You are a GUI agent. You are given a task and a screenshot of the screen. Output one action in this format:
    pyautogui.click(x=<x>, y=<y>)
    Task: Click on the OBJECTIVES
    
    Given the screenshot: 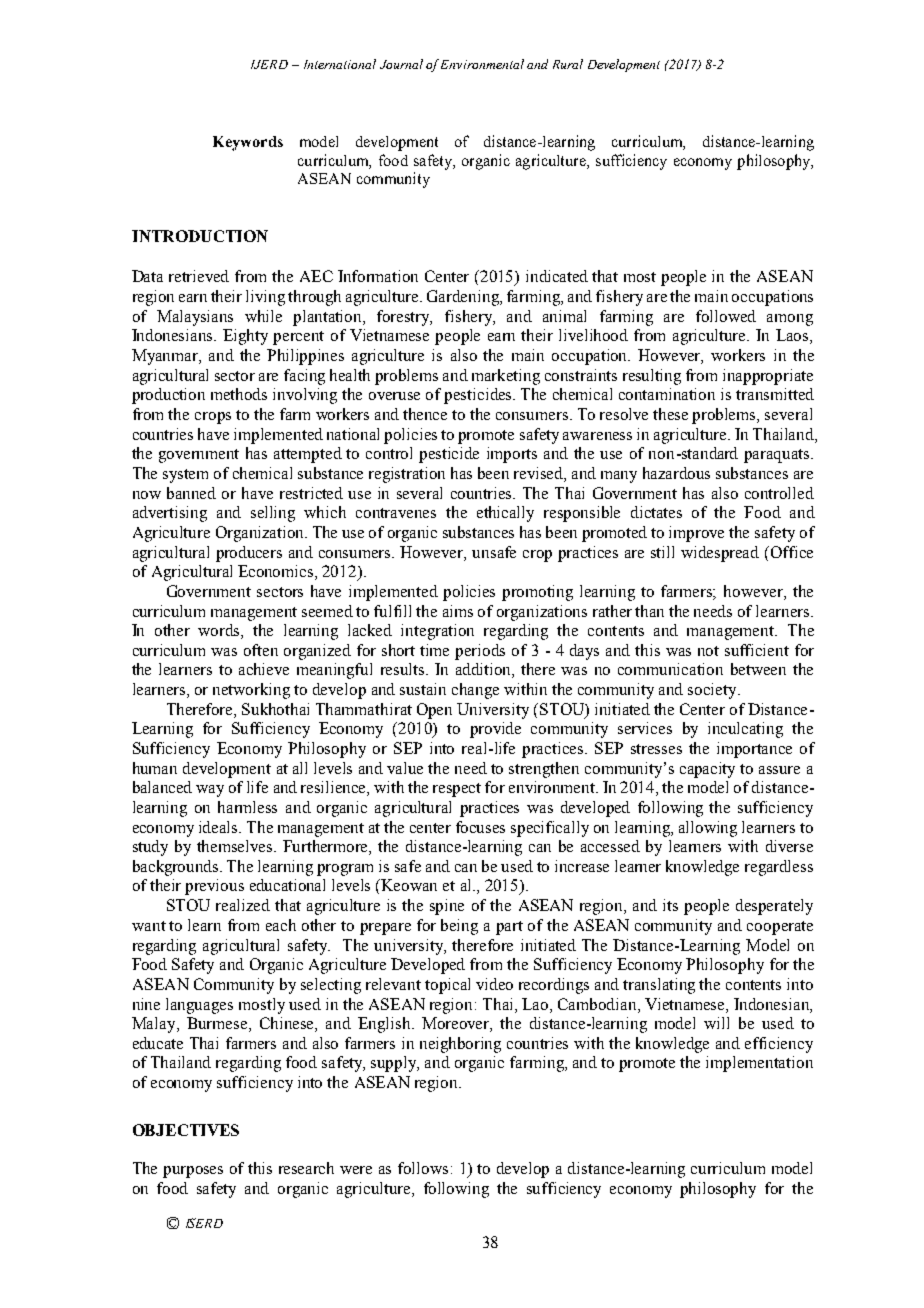 What is the action you would take?
    pyautogui.click(x=186, y=1130)
